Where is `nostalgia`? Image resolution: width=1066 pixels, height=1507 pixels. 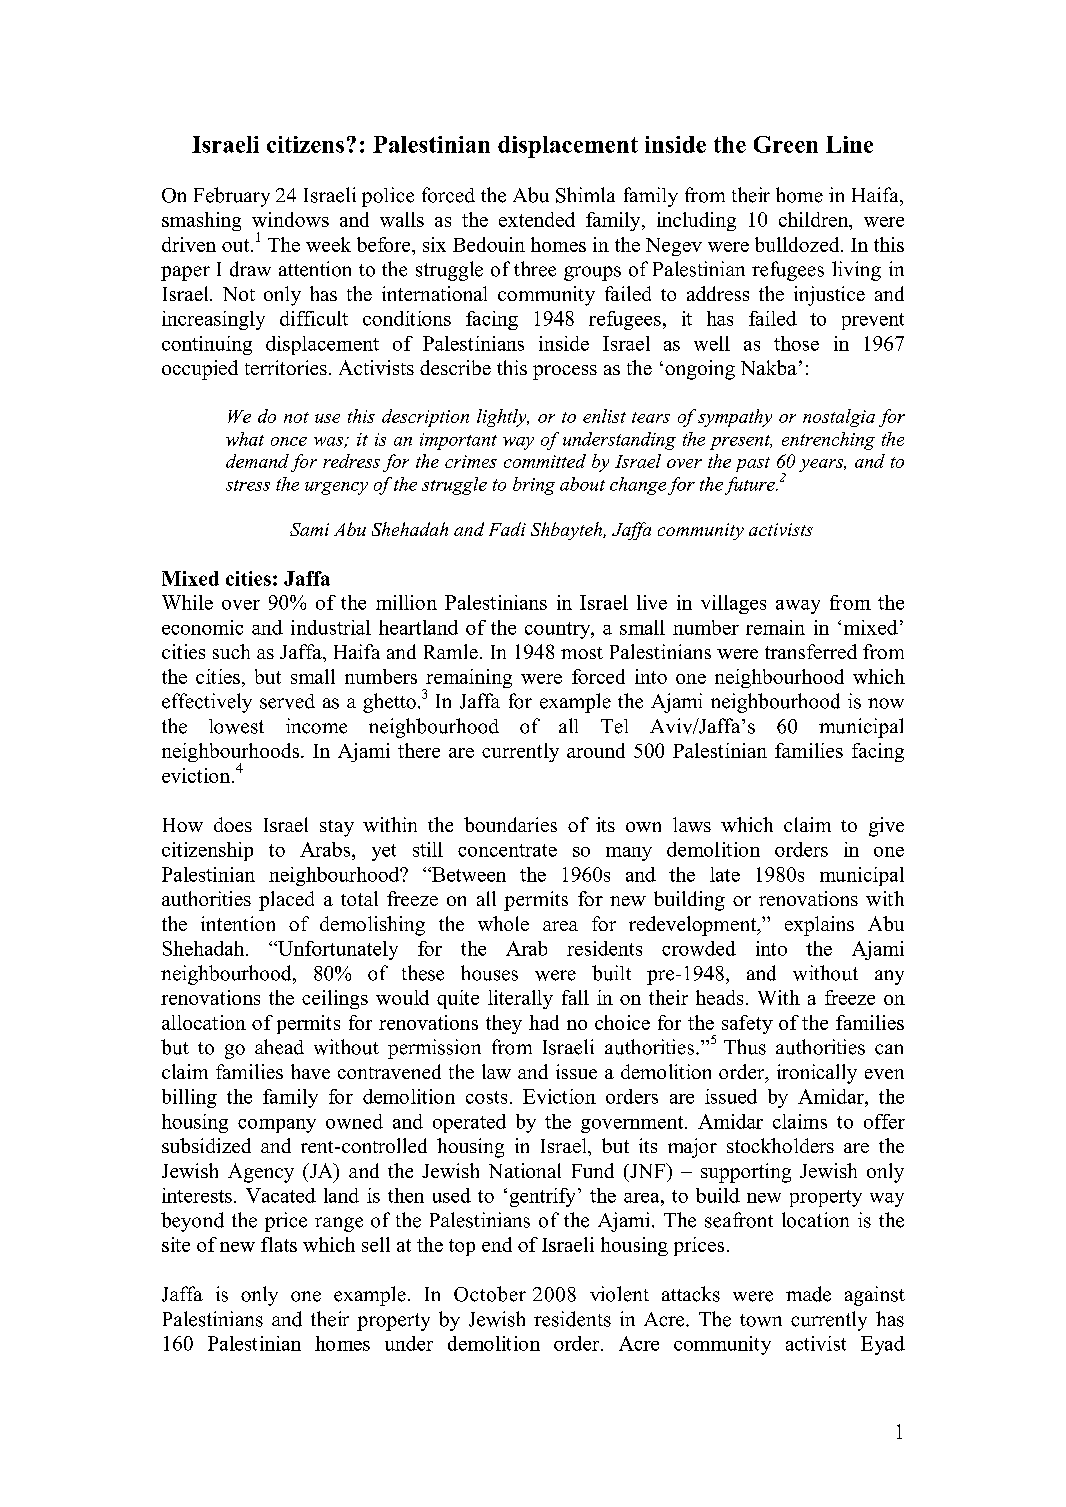
nostalgia is located at coordinates (839, 418).
